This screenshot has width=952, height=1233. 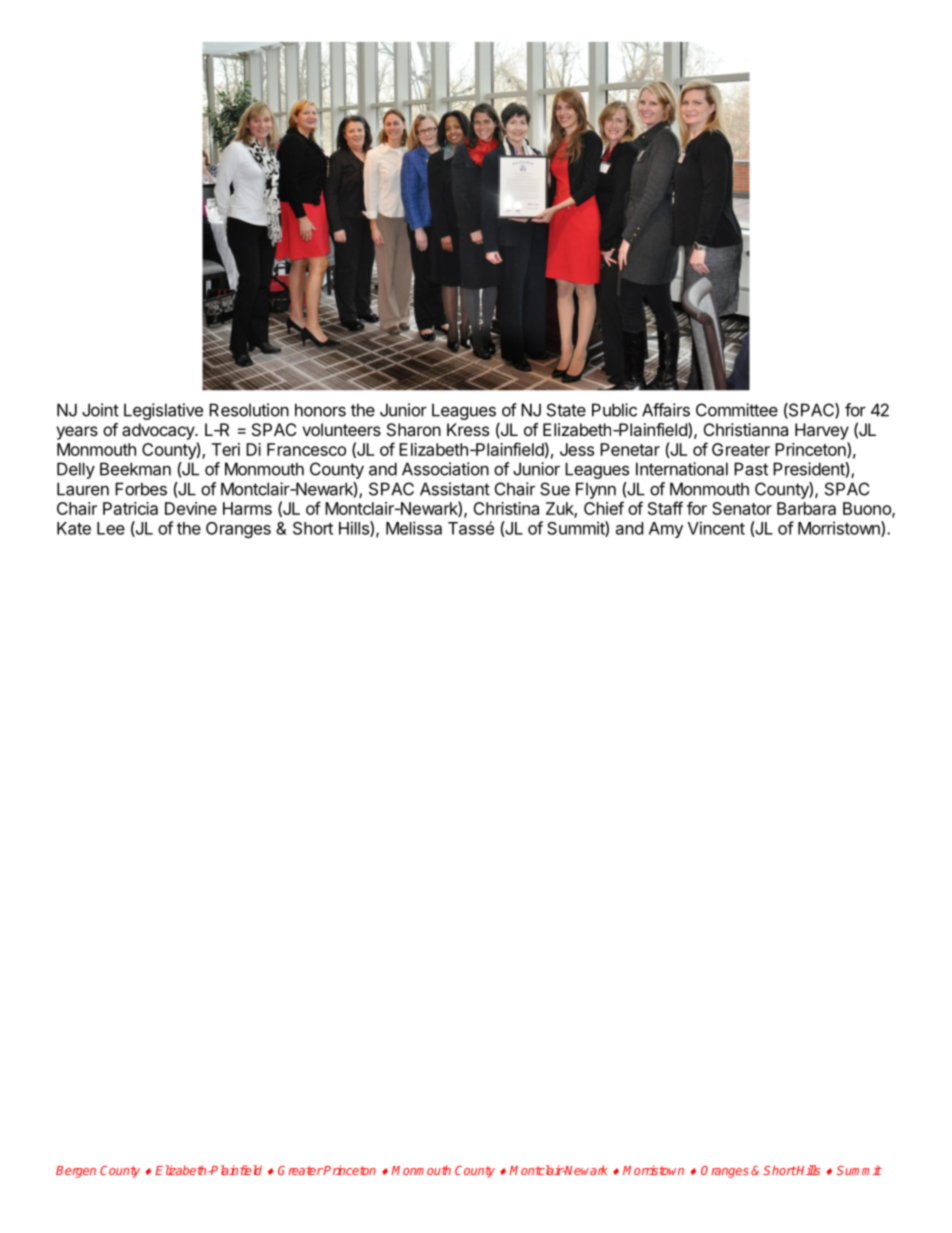 What do you see at coordinates (414, 528) in the screenshot?
I see `Melissa` at bounding box center [414, 528].
